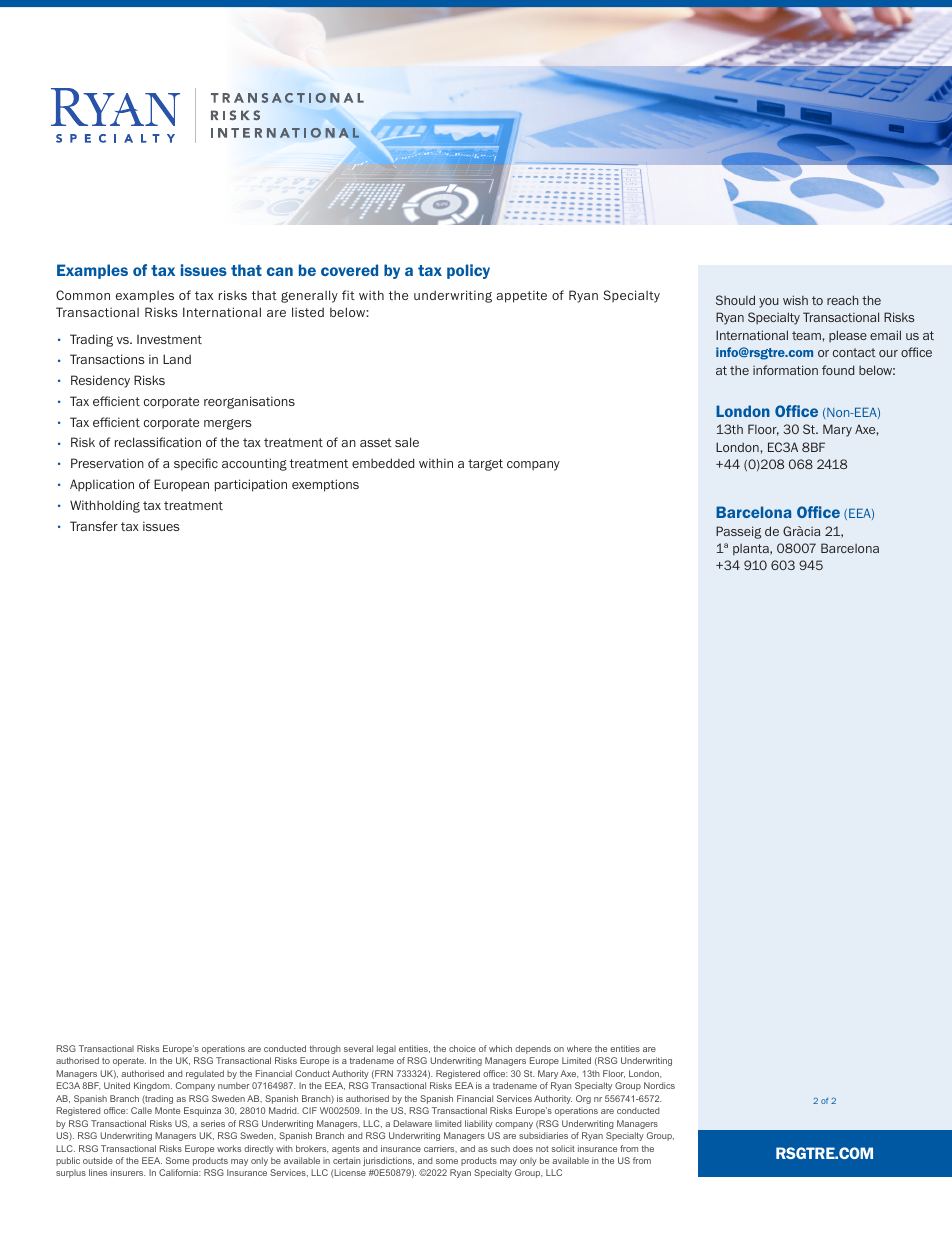 This screenshot has width=952, height=1233. What do you see at coordinates (462, 1048) in the screenshot?
I see `choice` at bounding box center [462, 1048].
